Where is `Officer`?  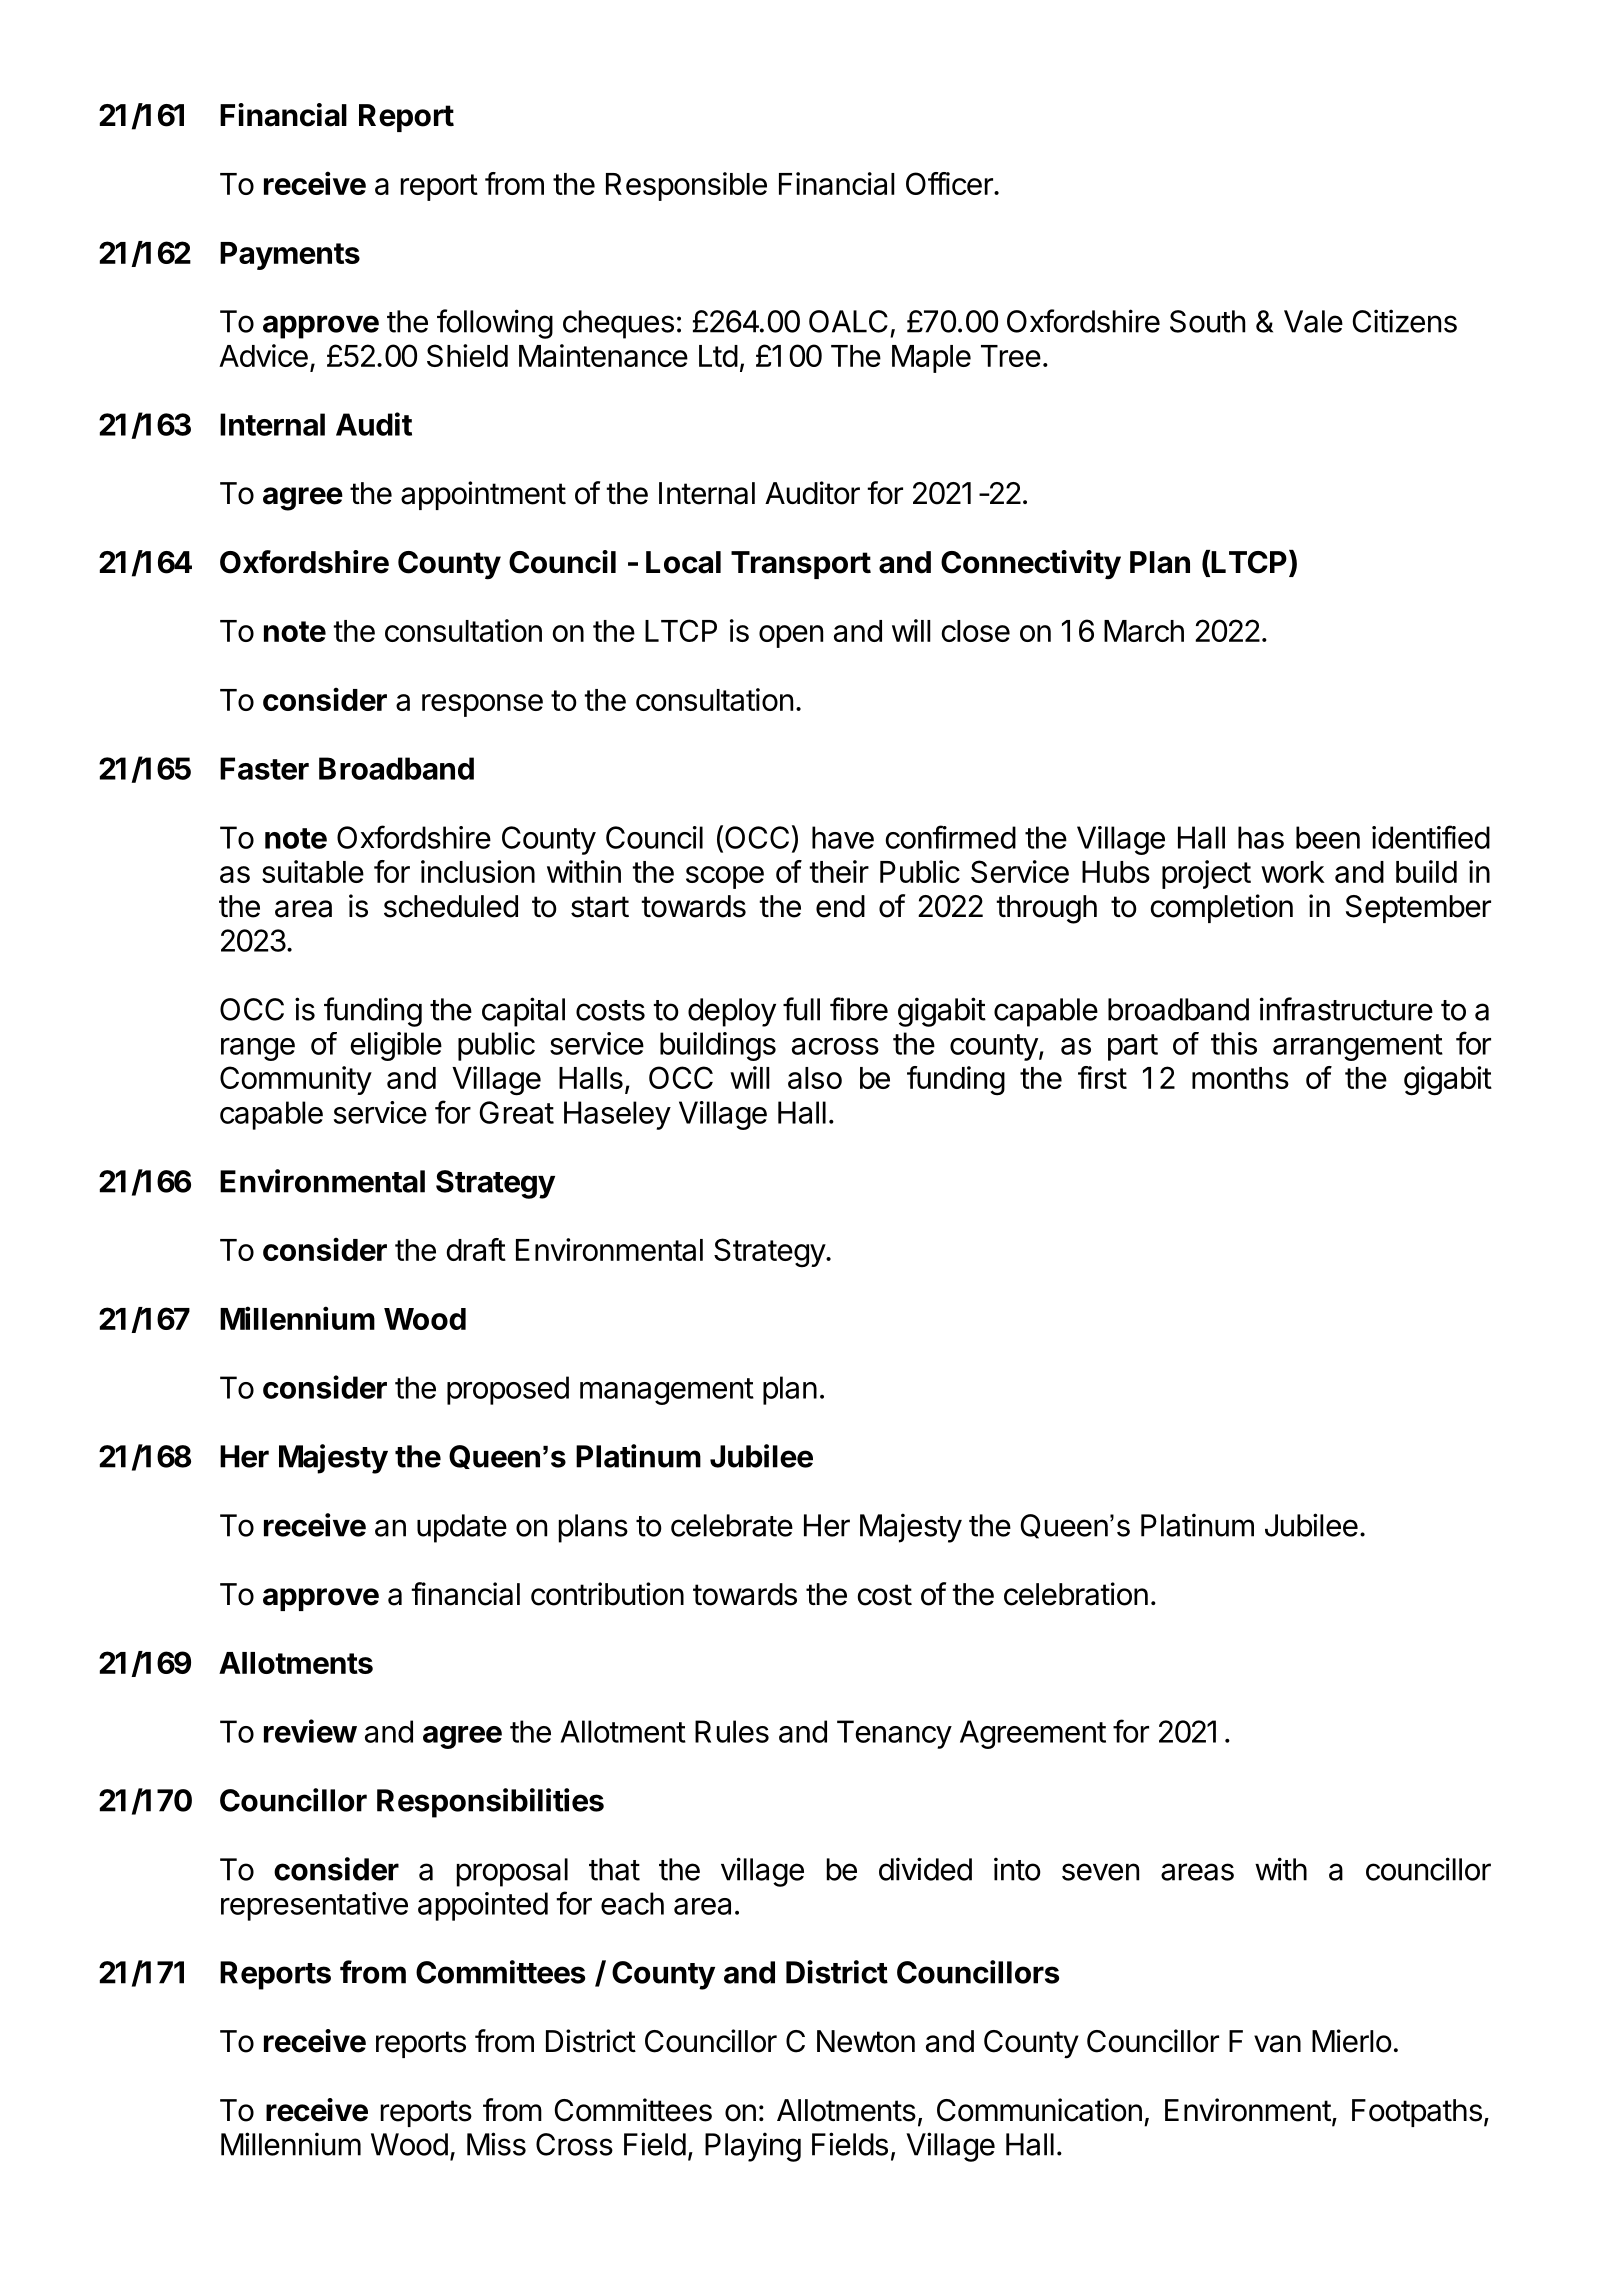 Officer is located at coordinates (950, 183).
